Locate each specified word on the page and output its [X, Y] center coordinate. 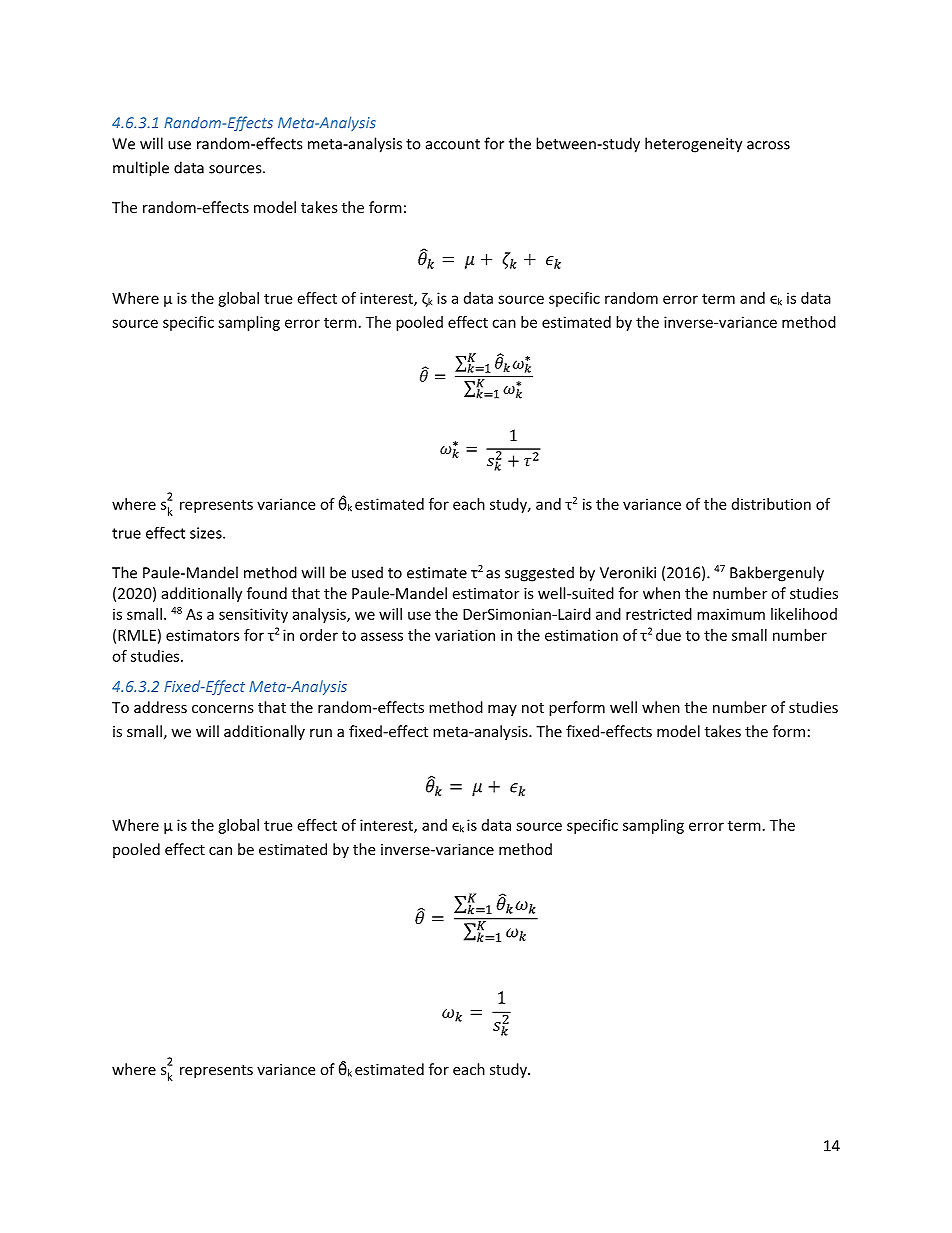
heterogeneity [693, 145]
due [668, 635]
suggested [539, 574]
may [502, 710]
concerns [223, 709]
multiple [141, 169]
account [453, 144]
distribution [771, 504]
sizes [207, 533]
